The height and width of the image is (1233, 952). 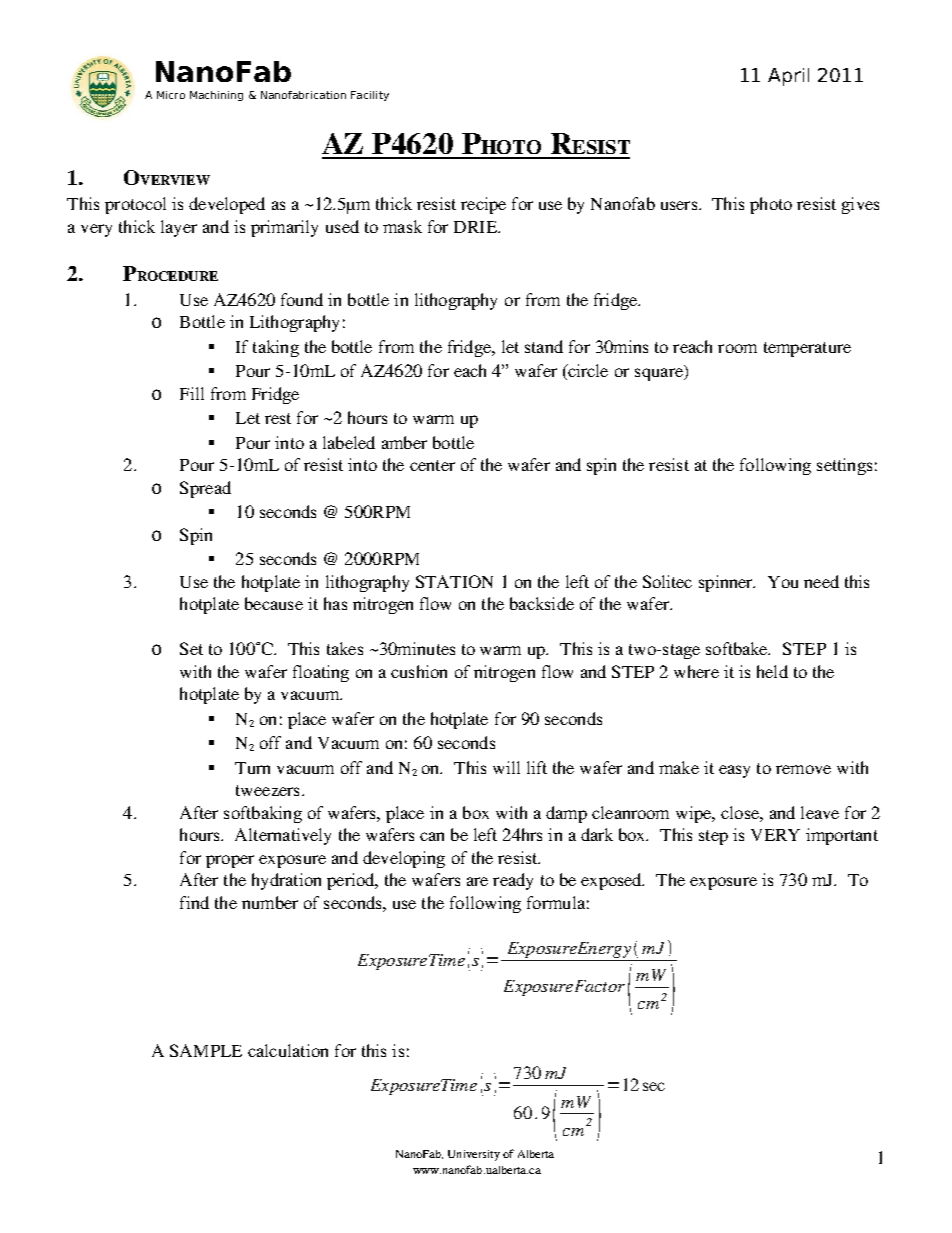 What do you see at coordinates (370, 96) in the image?
I see `Facility` at bounding box center [370, 96].
